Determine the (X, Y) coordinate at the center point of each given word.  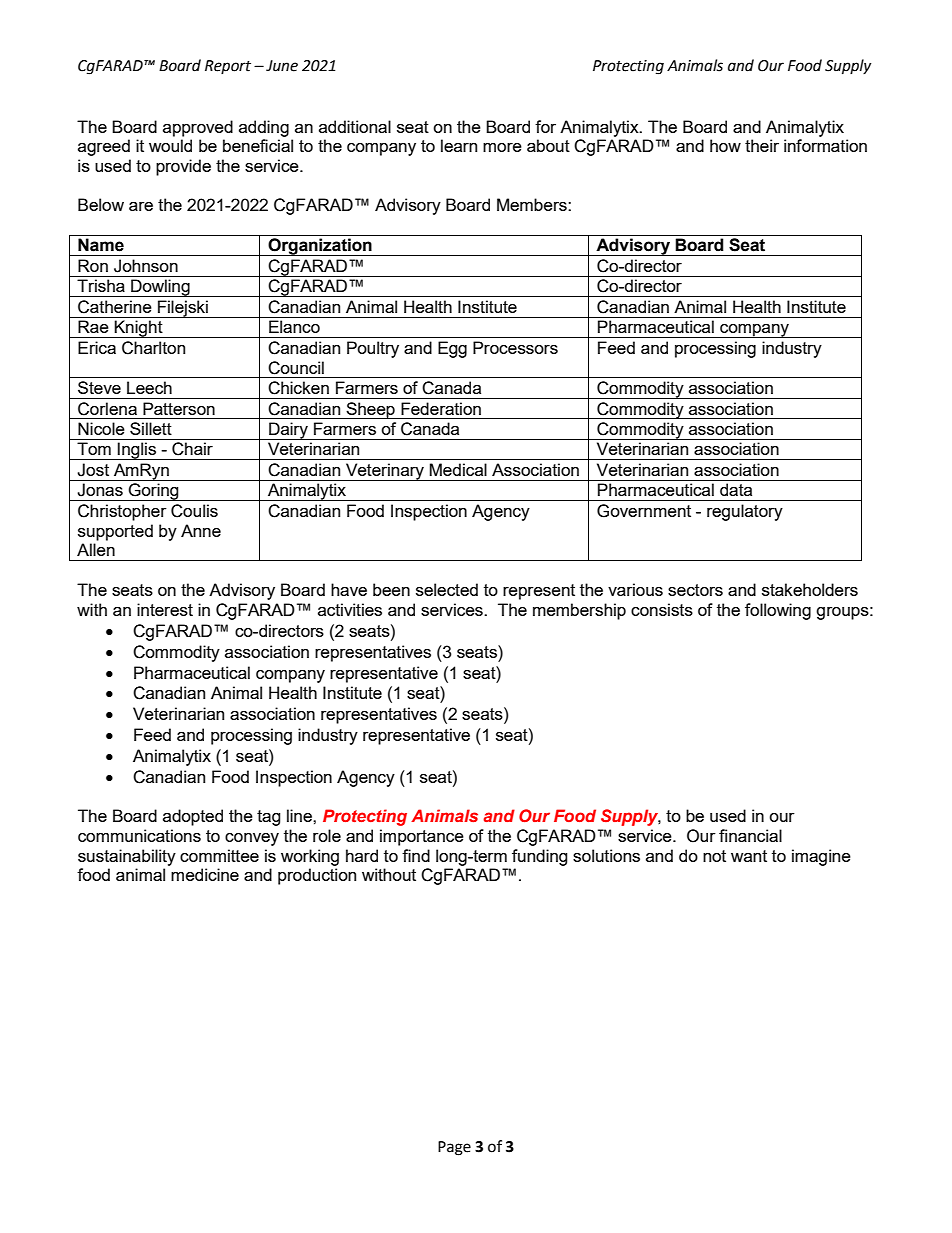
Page (454, 1148)
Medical (458, 469)
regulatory (745, 512)
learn (459, 145)
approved (198, 128)
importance (422, 837)
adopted (193, 817)
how (725, 145)
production (317, 876)
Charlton (153, 348)
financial (750, 835)
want (749, 856)
